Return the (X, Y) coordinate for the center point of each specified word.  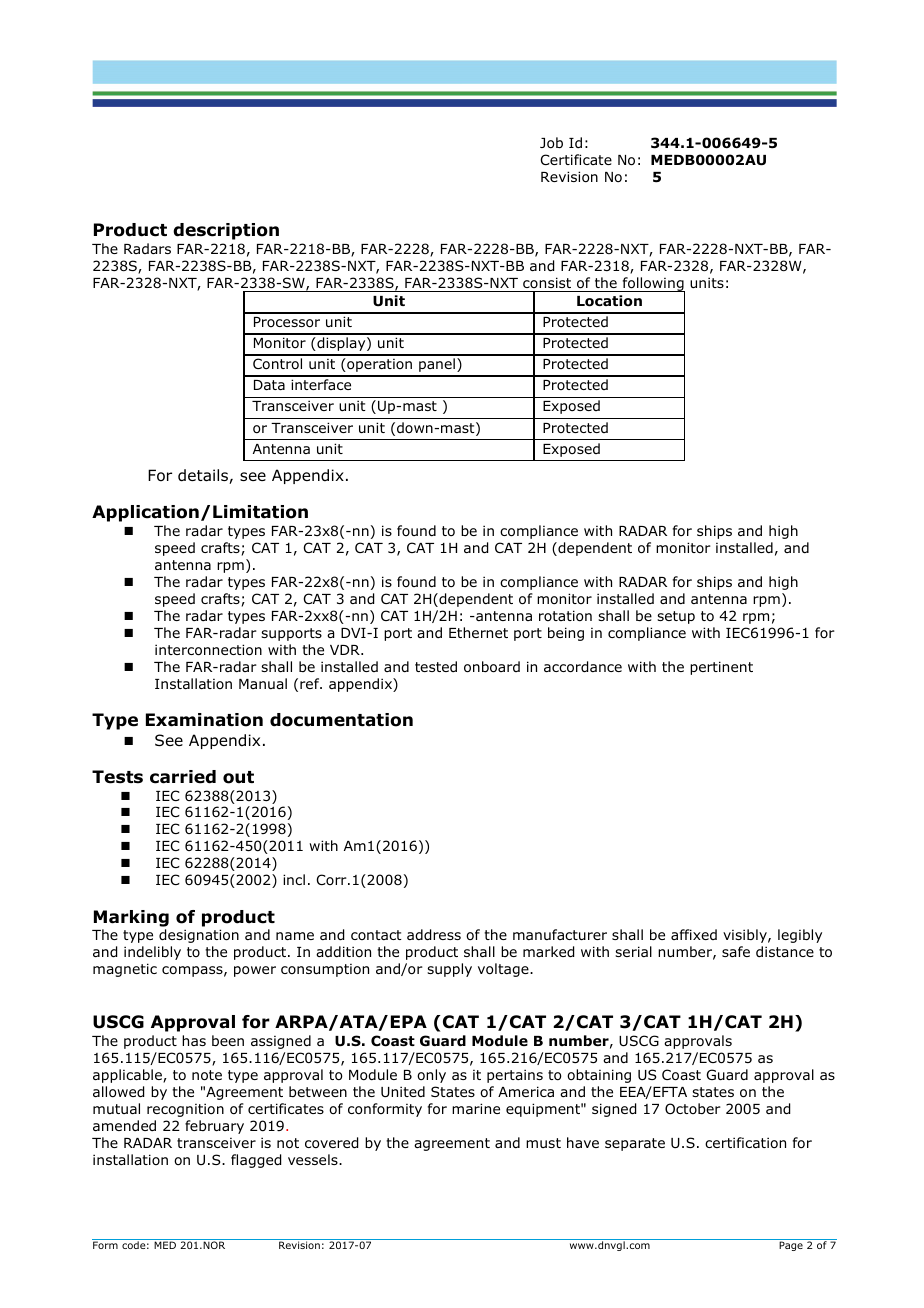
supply (449, 970)
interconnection (208, 650)
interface (321, 384)
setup (676, 617)
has (194, 1040)
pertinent (721, 668)
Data (269, 385)
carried (183, 777)
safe (736, 951)
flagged (256, 1161)
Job (551, 143)
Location (609, 301)
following (652, 285)
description (226, 231)
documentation (341, 720)
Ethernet (478, 632)
